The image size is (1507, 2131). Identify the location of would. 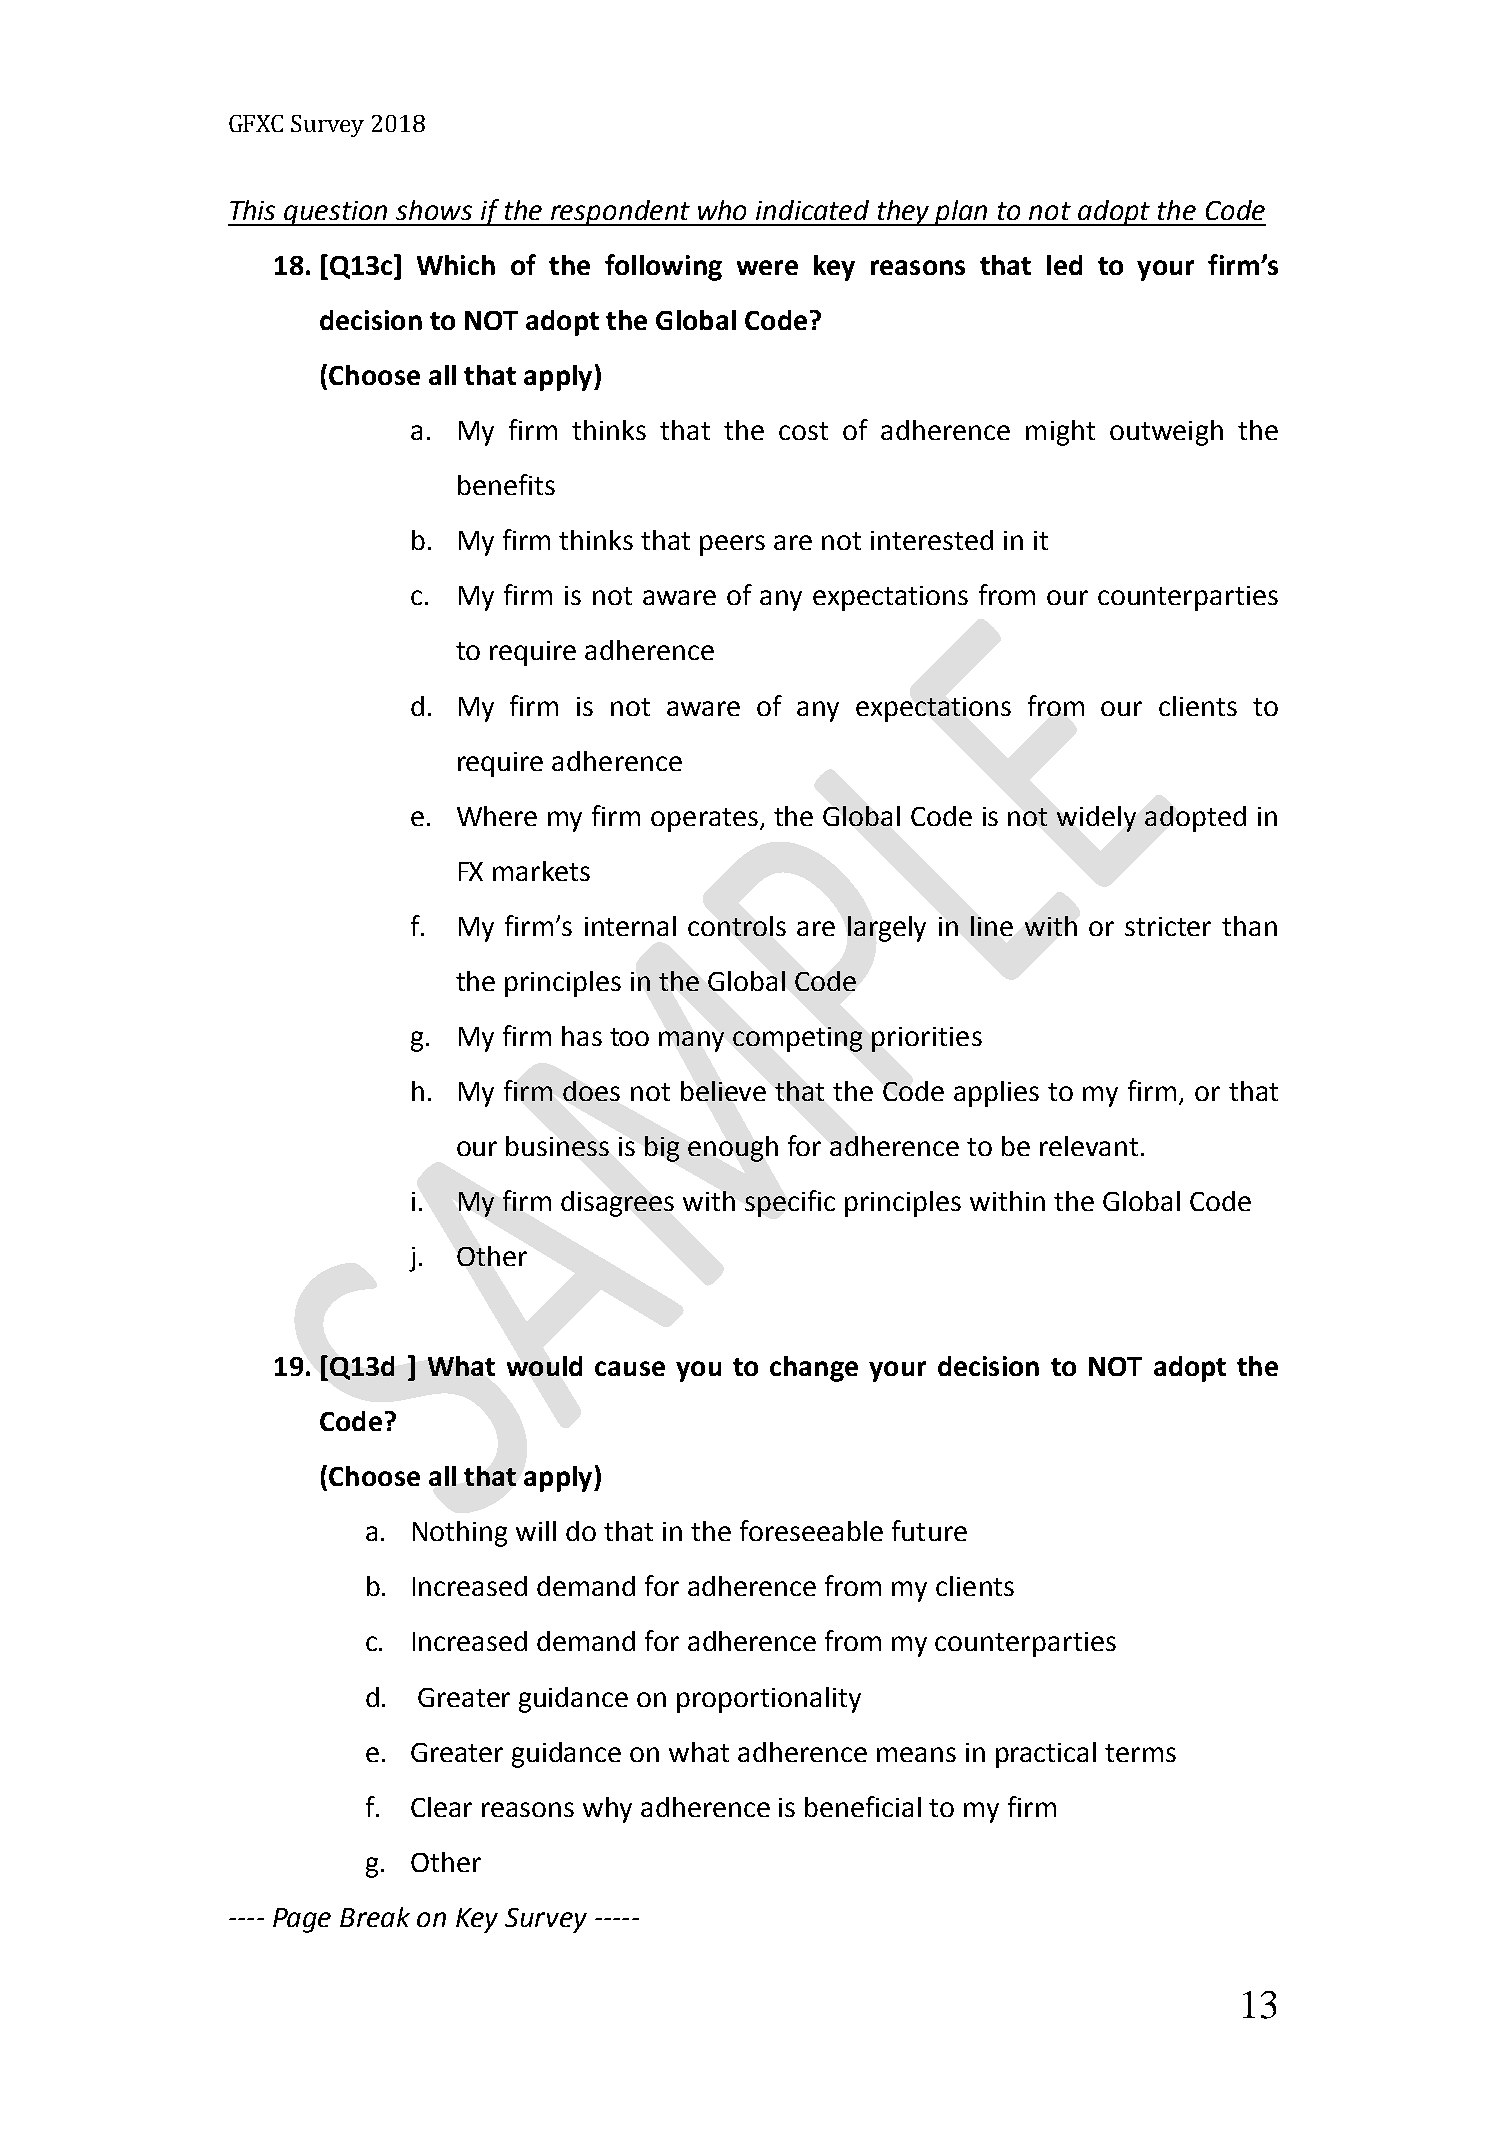
(544, 1366).
